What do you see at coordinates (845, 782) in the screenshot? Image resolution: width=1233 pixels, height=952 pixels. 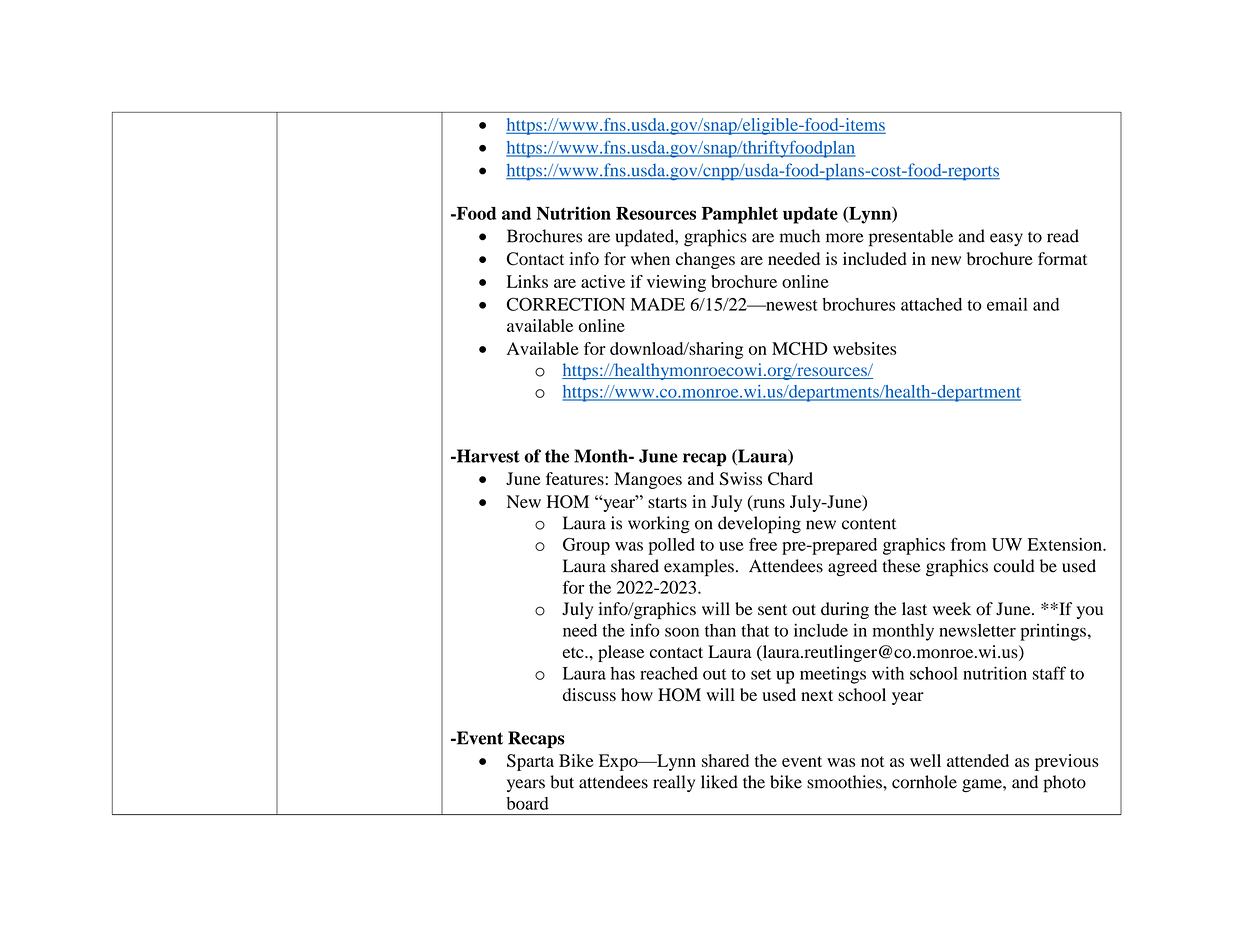 I see `smoothies` at bounding box center [845, 782].
